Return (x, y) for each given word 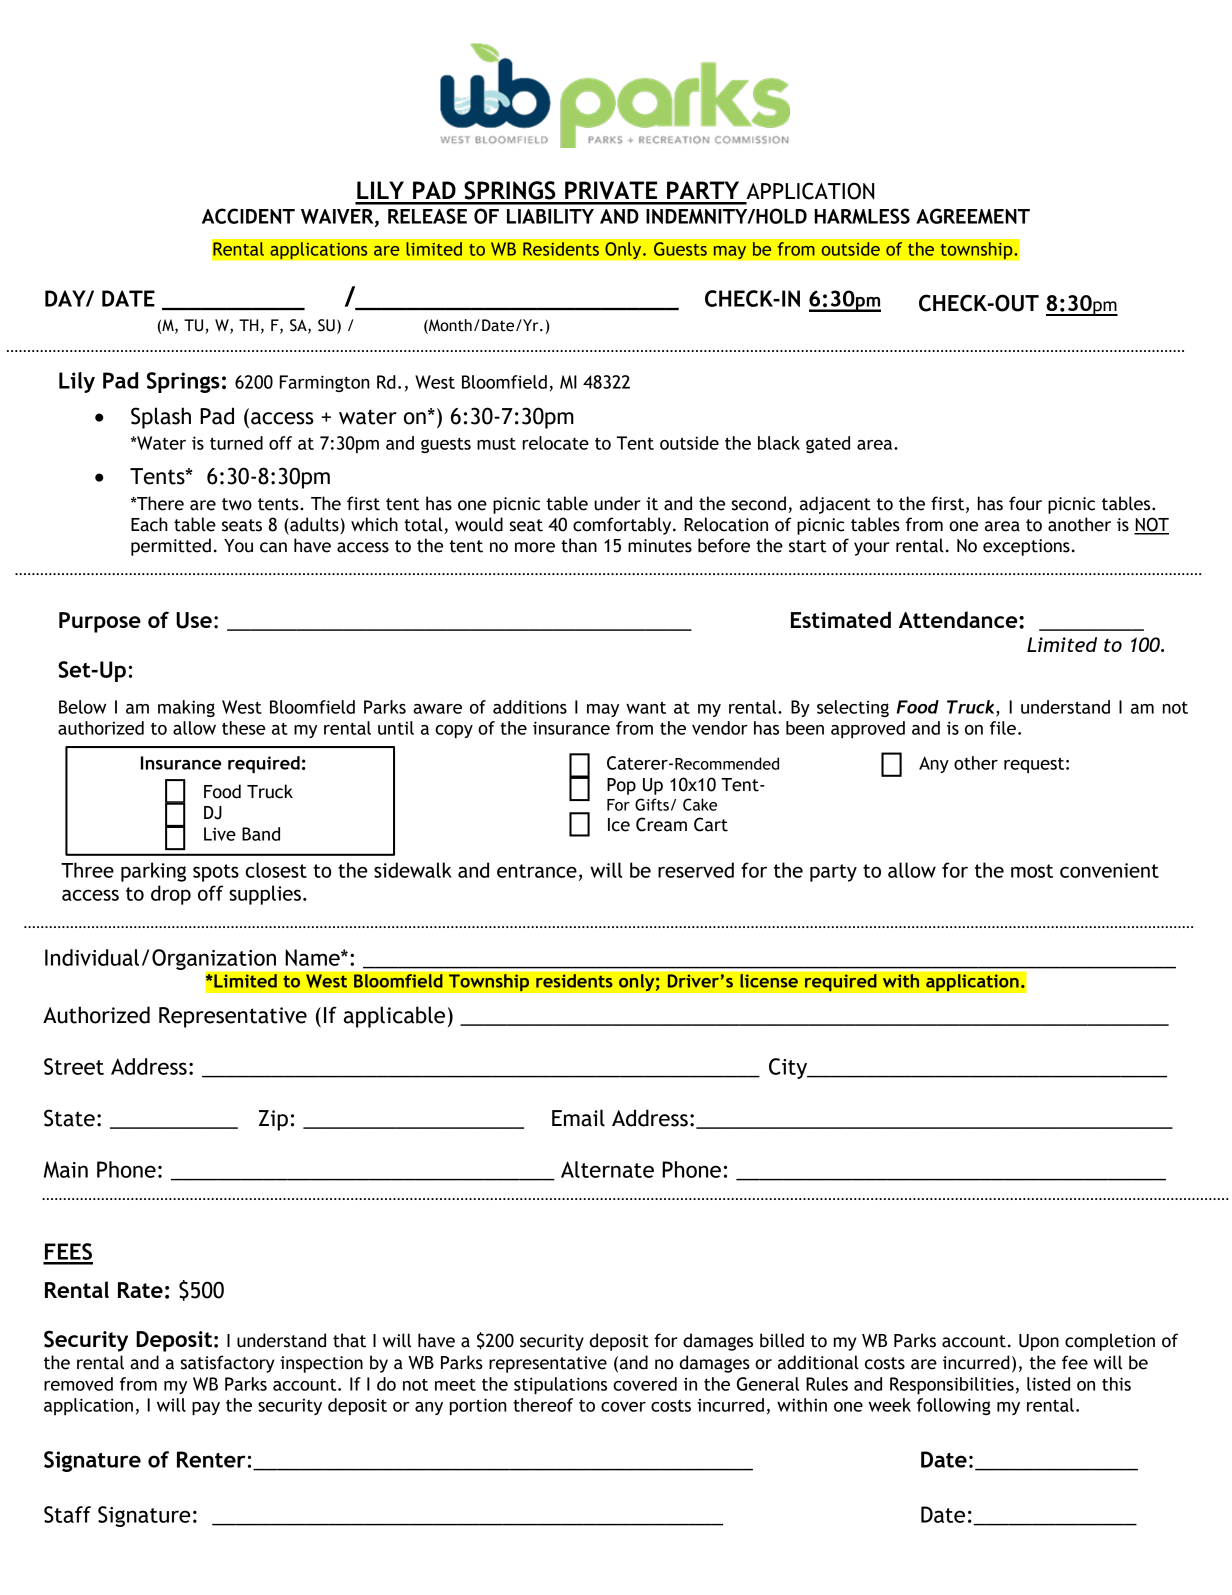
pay (206, 1409)
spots (216, 873)
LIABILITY (550, 216)
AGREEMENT (973, 216)
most (1032, 871)
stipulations (560, 1386)
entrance (537, 871)
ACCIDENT (248, 216)
